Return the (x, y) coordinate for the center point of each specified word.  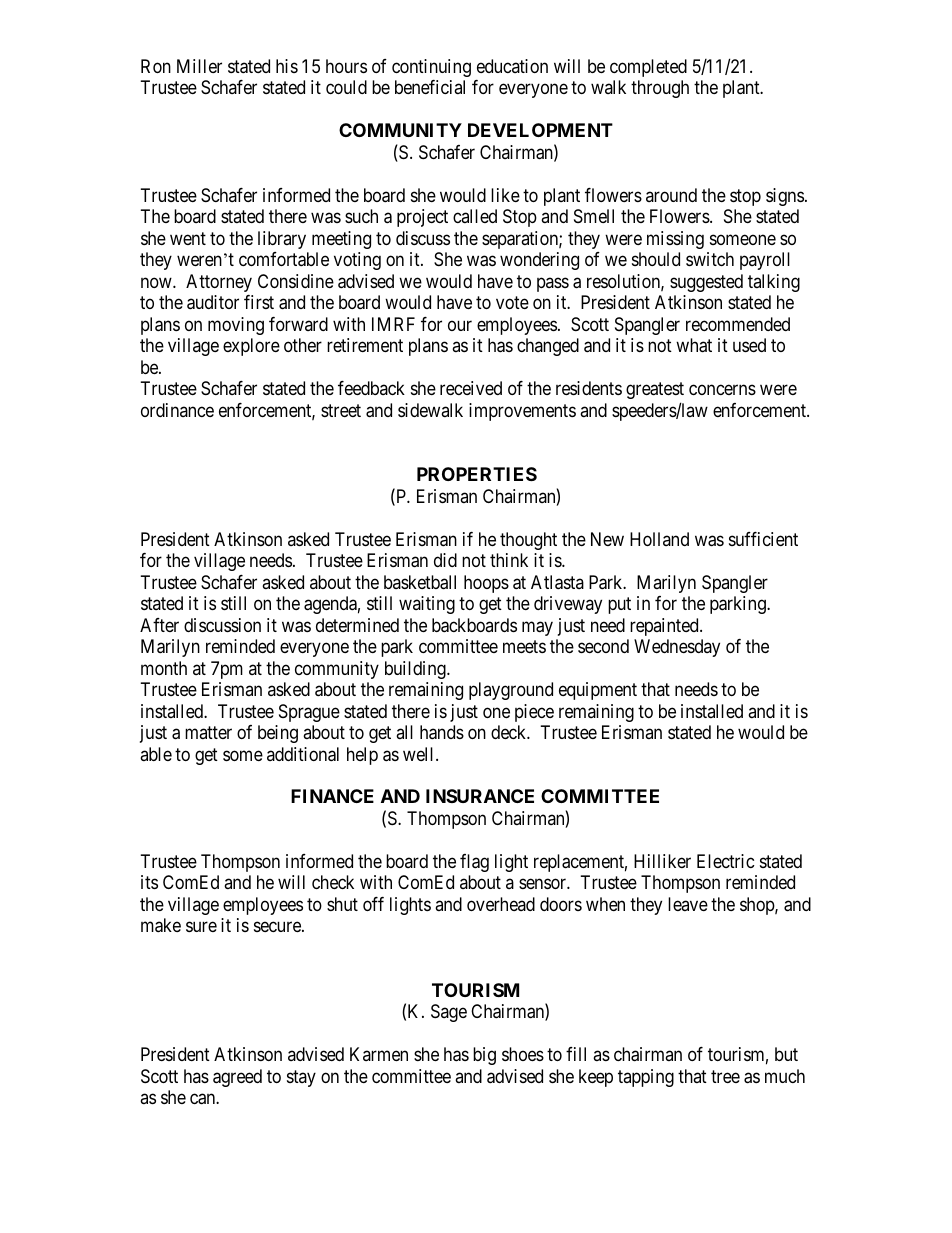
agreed (237, 1078)
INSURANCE (480, 796)
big (484, 1056)
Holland (659, 539)
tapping (646, 1078)
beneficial (430, 87)
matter (208, 732)
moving (236, 326)
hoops (486, 584)
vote (512, 302)
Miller (199, 66)
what (694, 345)
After (159, 625)
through (660, 89)
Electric (726, 861)
